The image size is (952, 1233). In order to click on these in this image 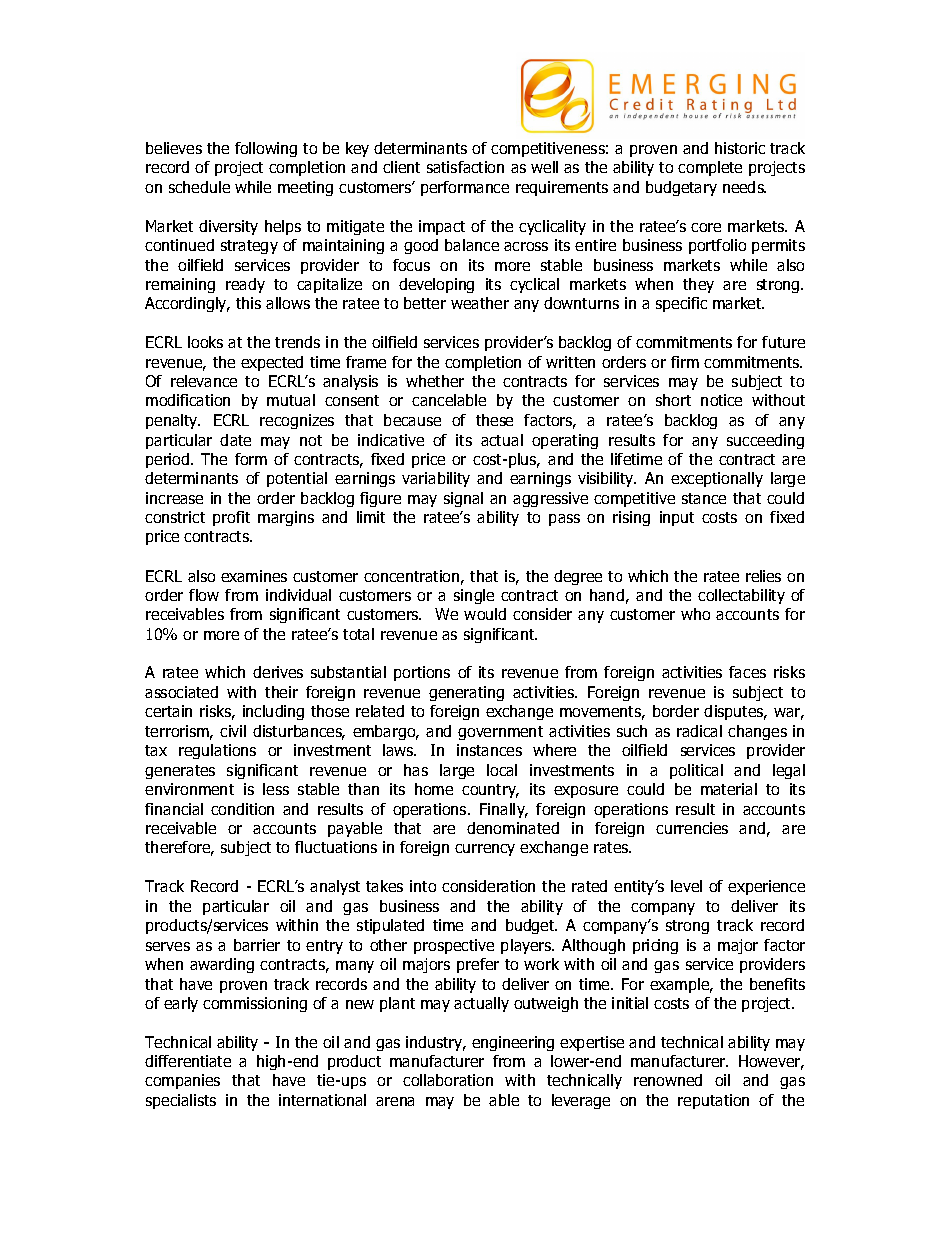, I will do `click(494, 420)`.
